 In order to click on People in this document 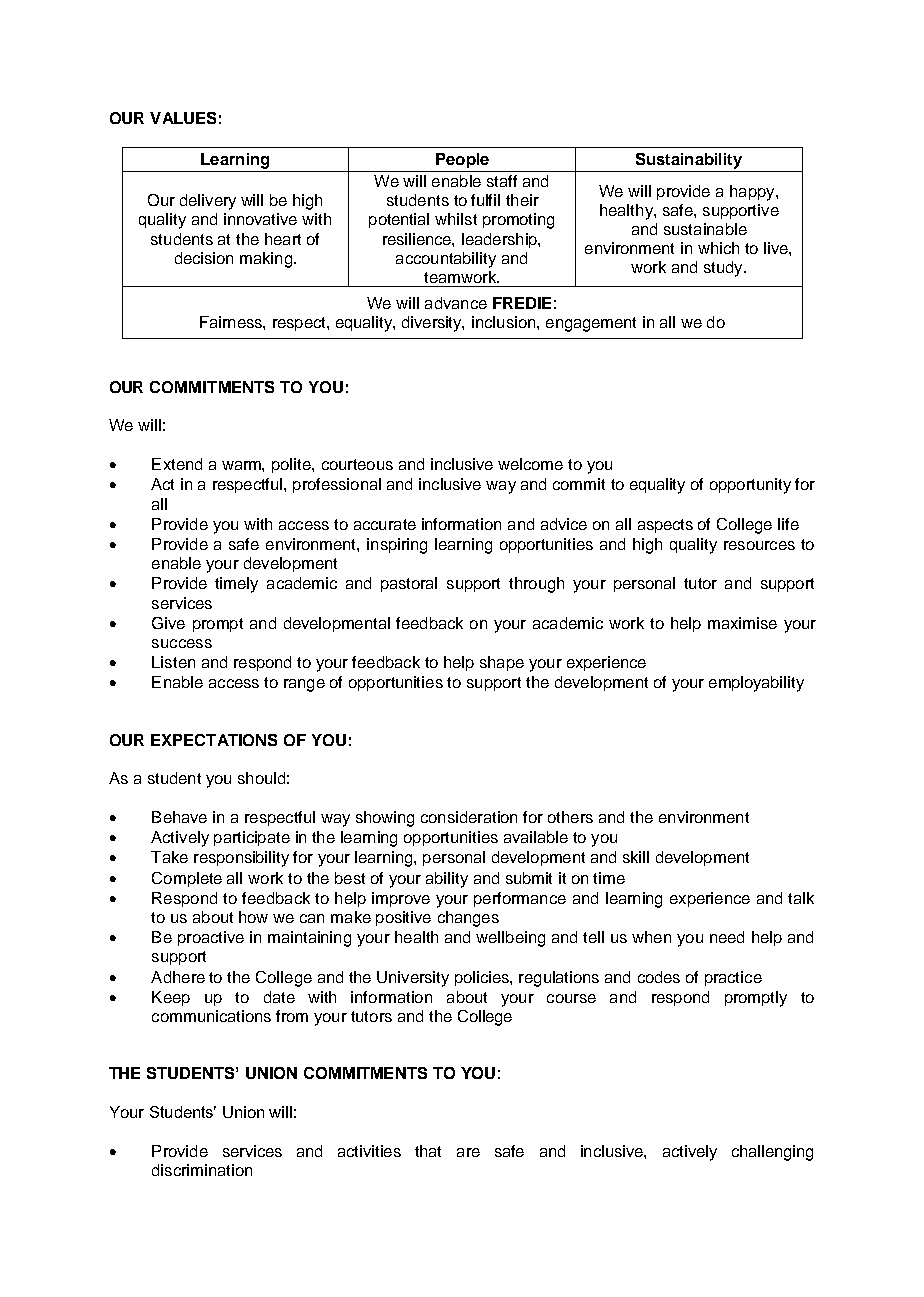, I will do `click(462, 160)`.
